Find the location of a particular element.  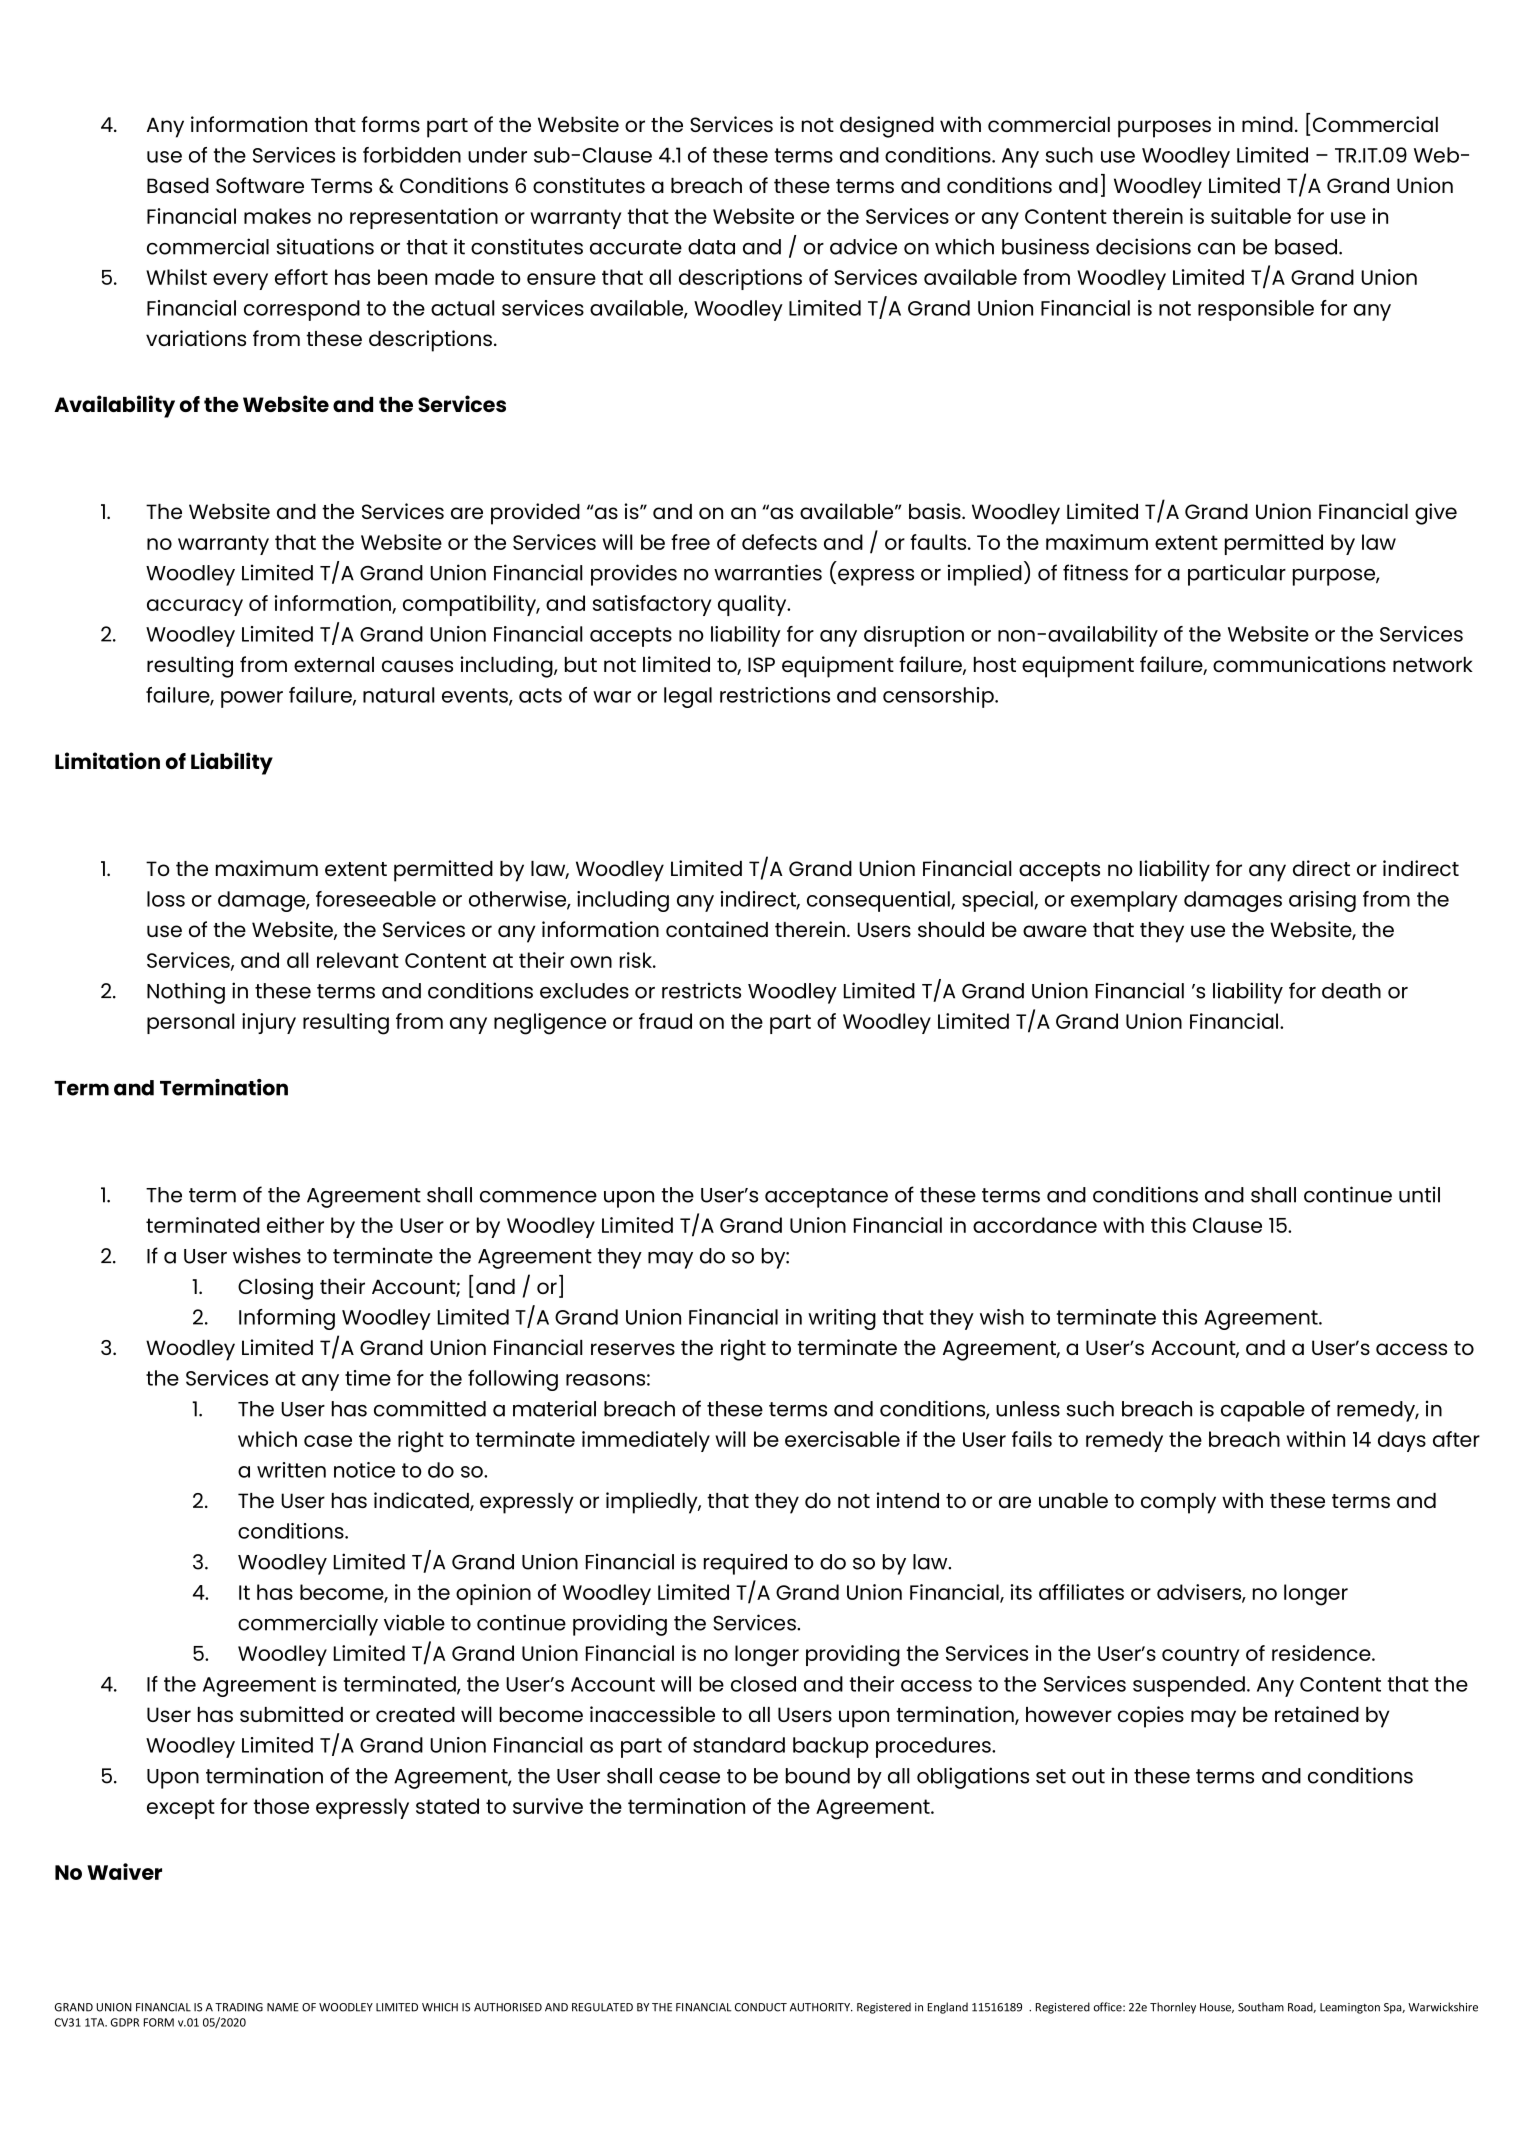

suitable is located at coordinates (1251, 216).
